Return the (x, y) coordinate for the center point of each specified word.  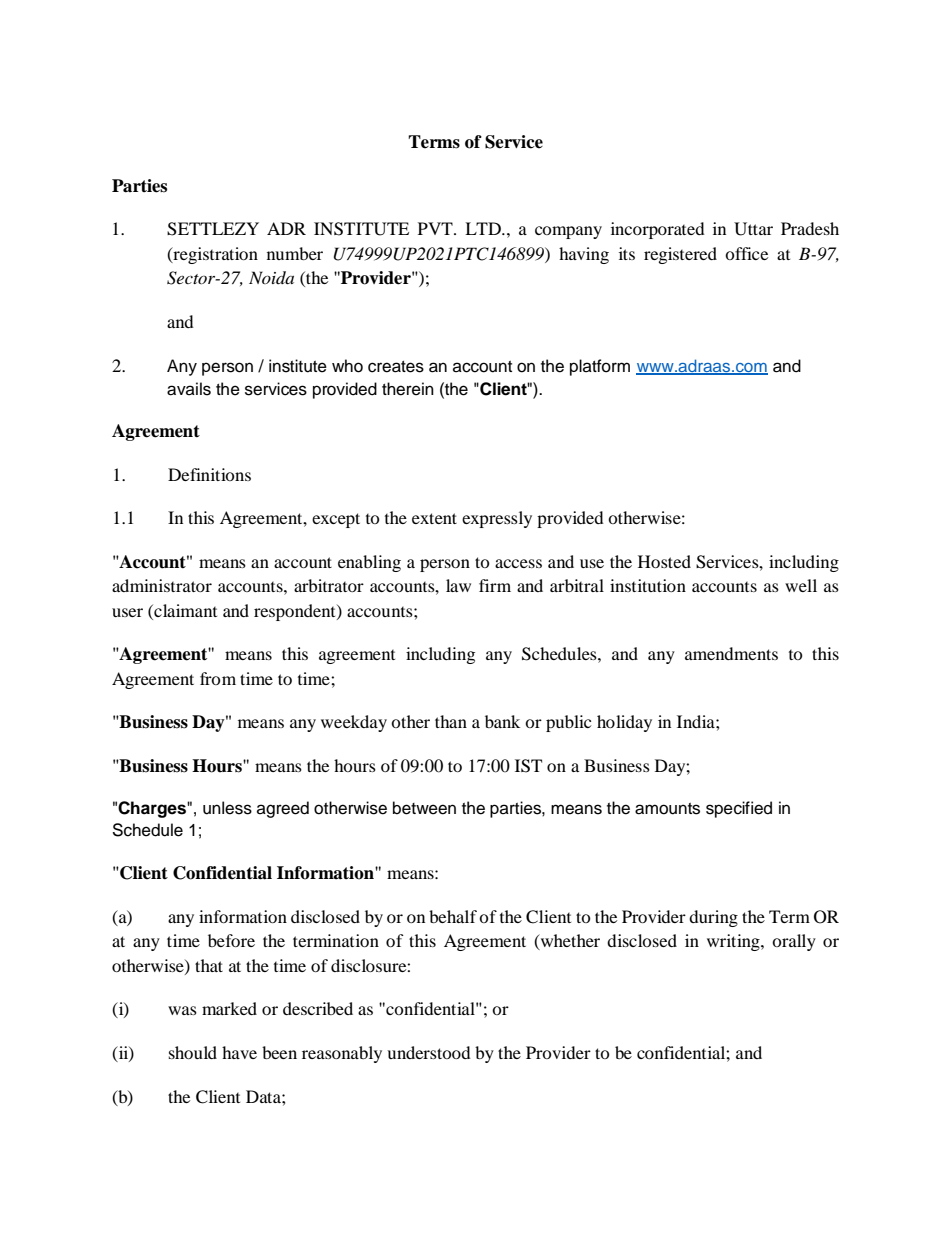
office (746, 253)
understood (429, 1052)
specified (739, 809)
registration (214, 255)
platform (600, 367)
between (424, 808)
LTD (484, 228)
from (218, 678)
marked (229, 1008)
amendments (731, 653)
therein (408, 389)
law (458, 585)
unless (227, 808)
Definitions (209, 474)
